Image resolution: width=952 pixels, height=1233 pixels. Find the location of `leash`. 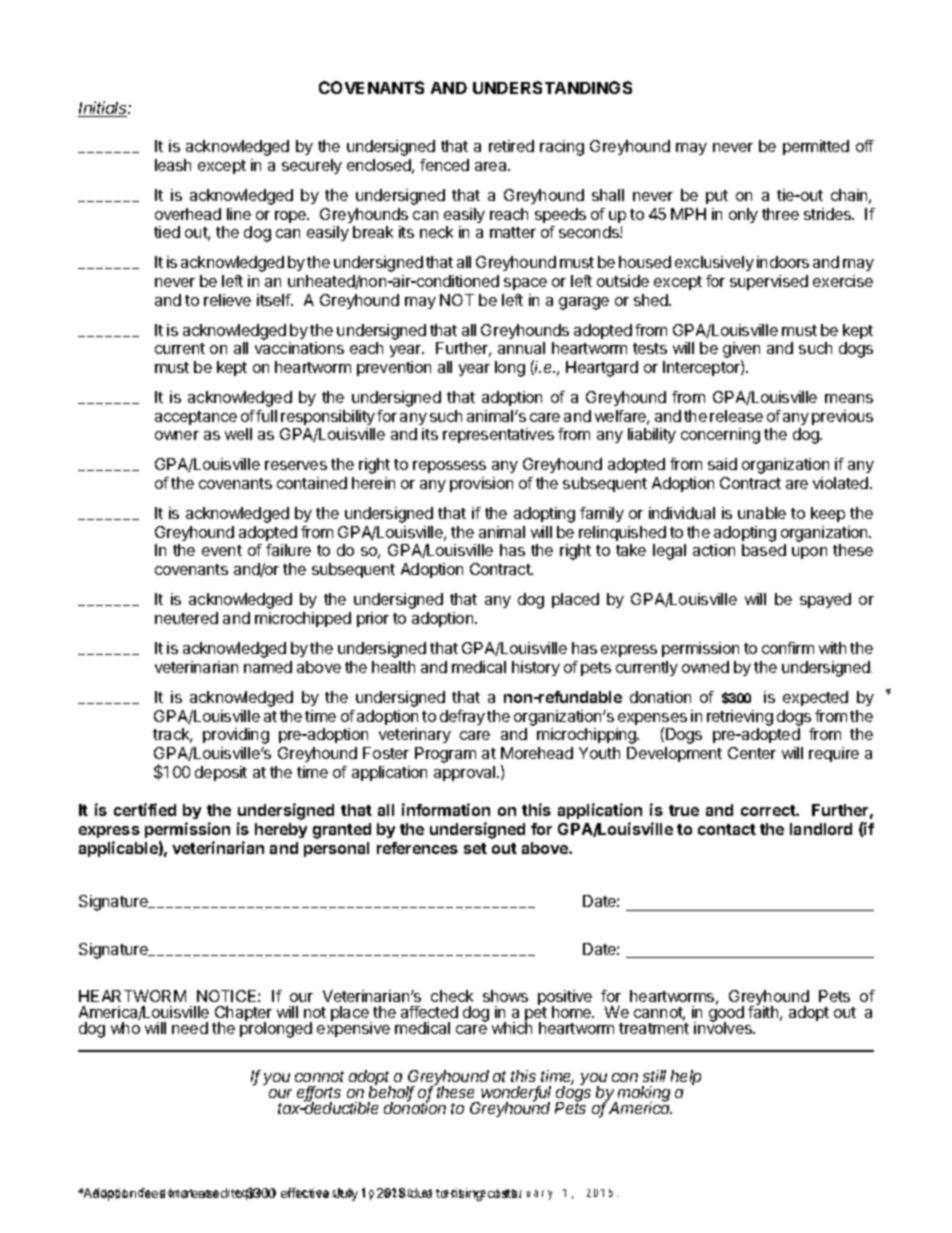

leash is located at coordinates (173, 165).
